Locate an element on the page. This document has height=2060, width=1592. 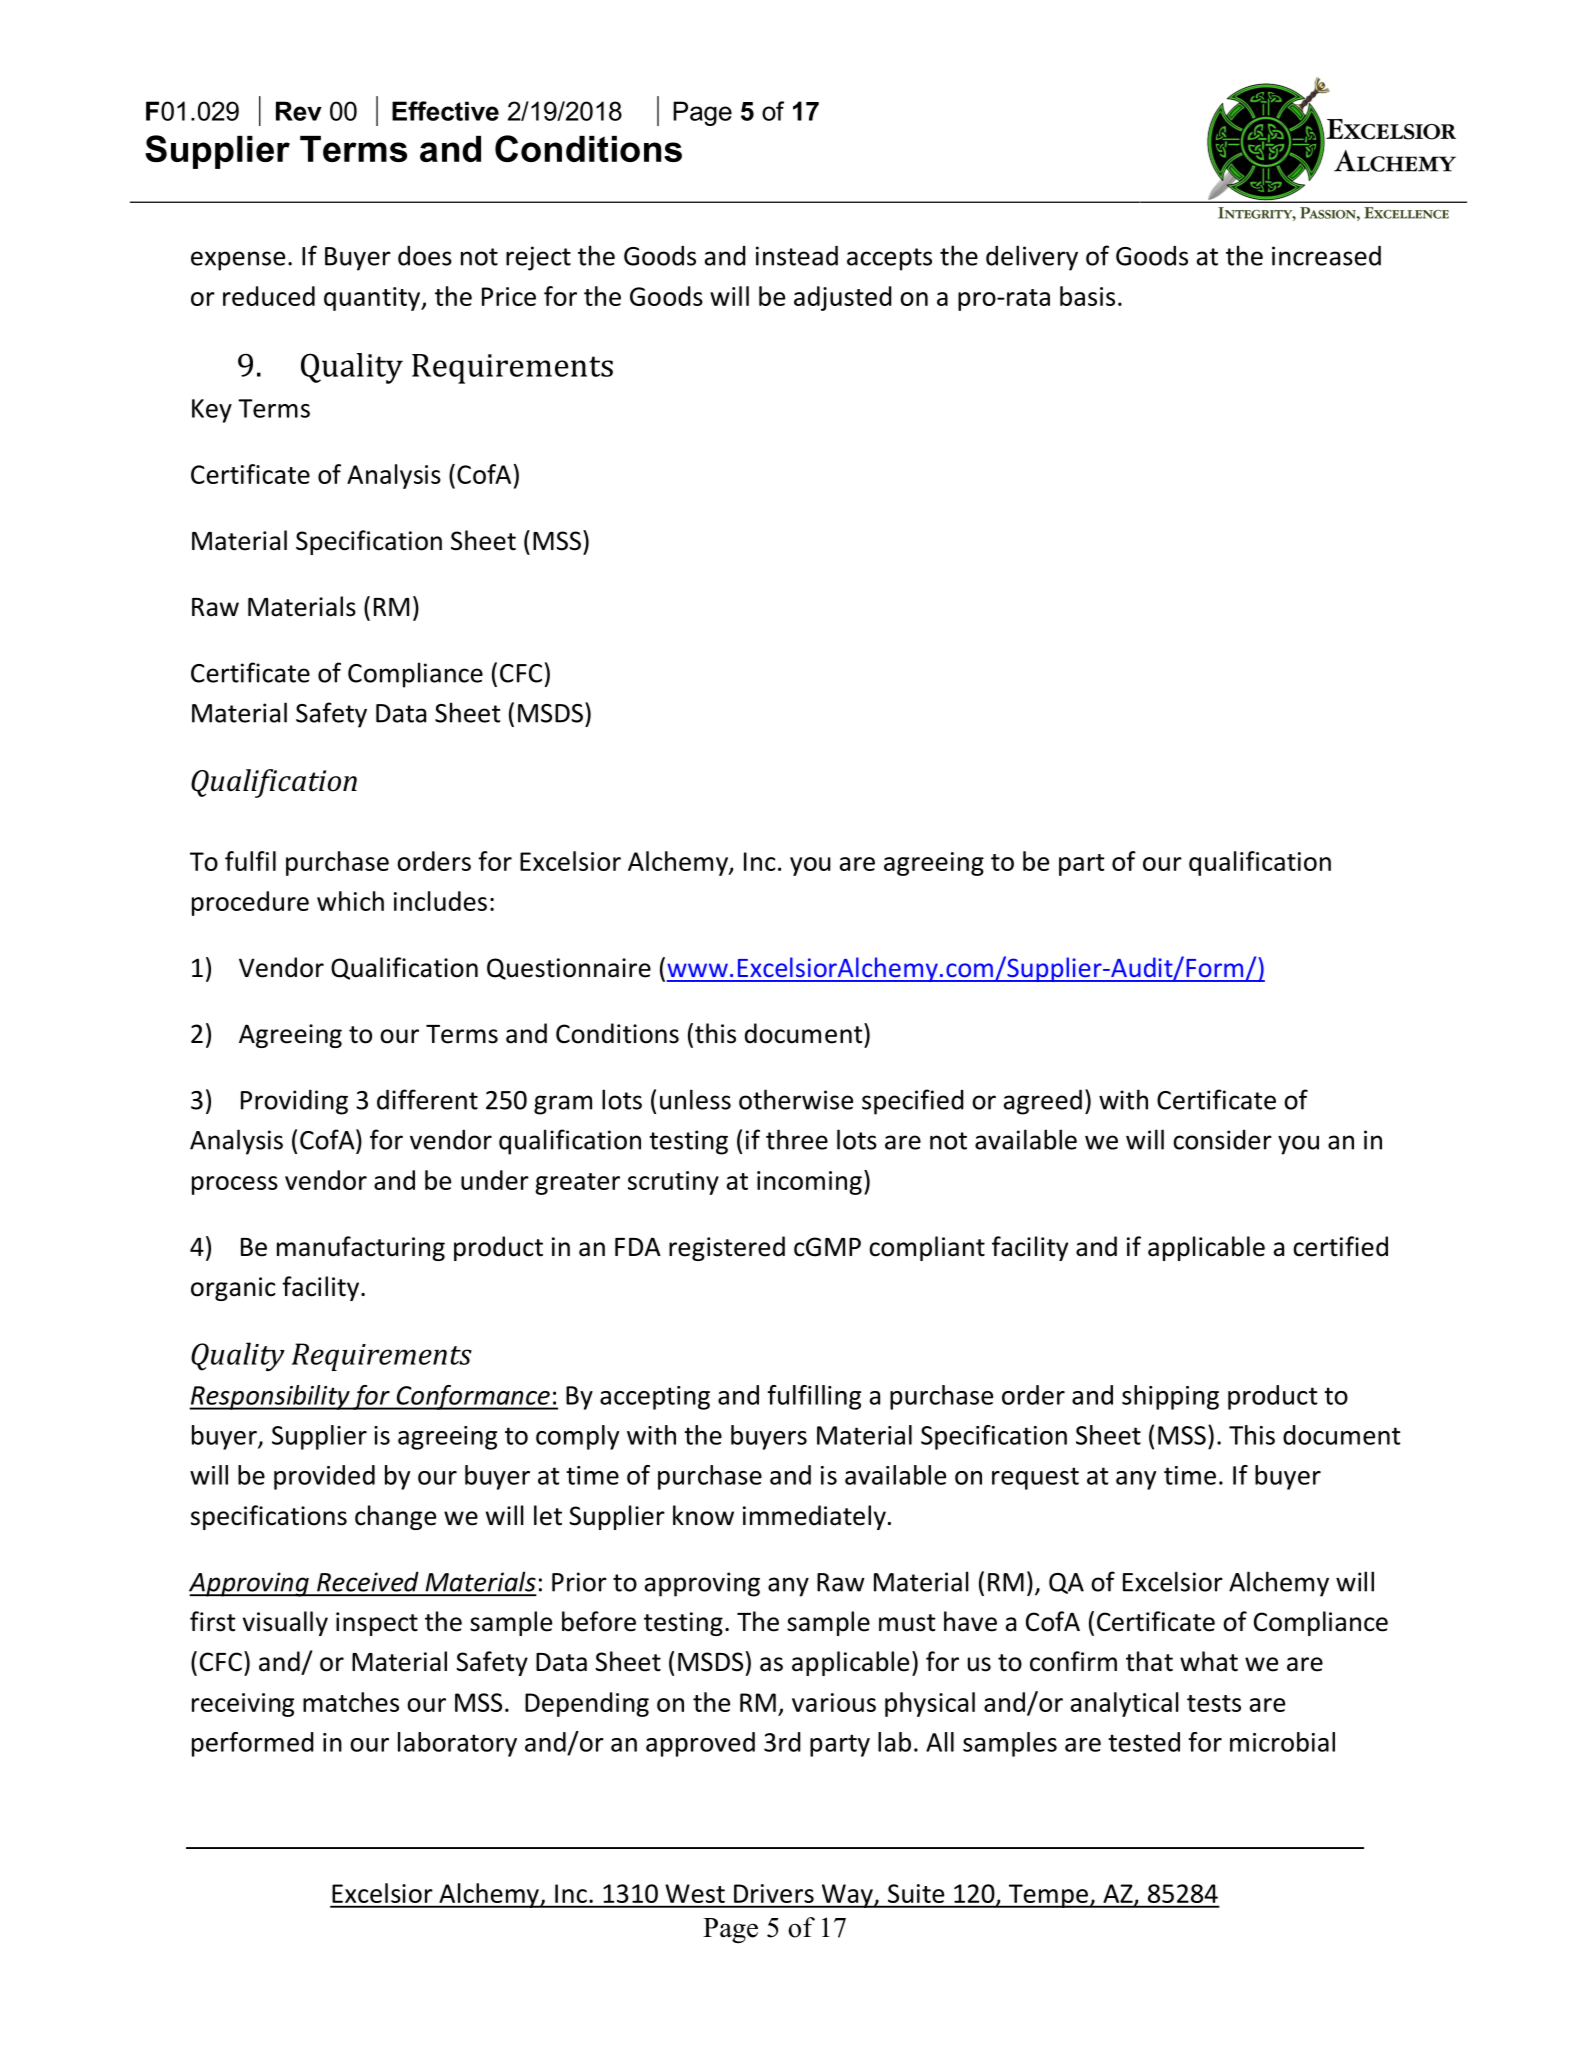
manufacturing is located at coordinates (361, 1248).
